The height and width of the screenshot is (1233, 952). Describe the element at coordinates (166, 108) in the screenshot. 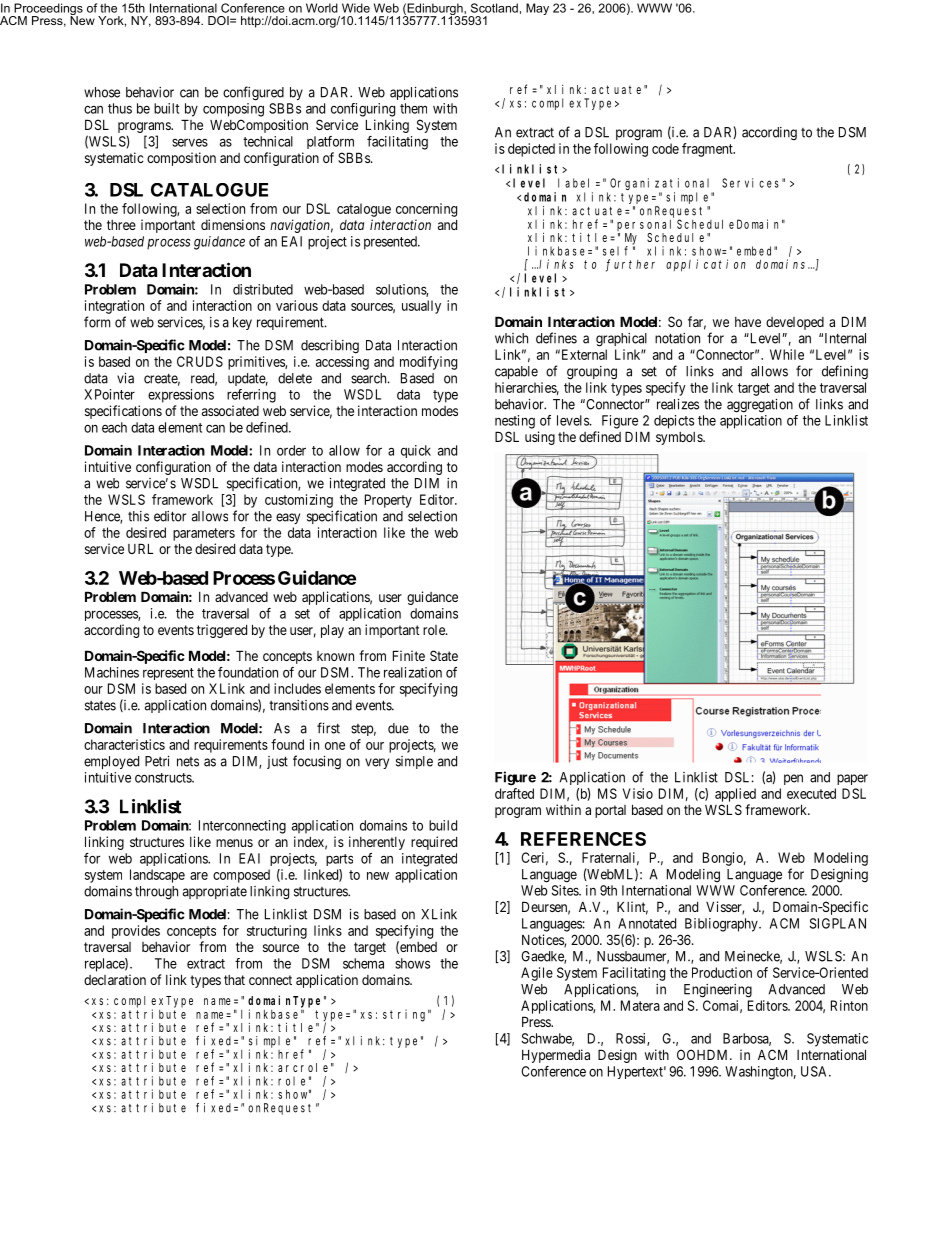

I see `built` at that location.
